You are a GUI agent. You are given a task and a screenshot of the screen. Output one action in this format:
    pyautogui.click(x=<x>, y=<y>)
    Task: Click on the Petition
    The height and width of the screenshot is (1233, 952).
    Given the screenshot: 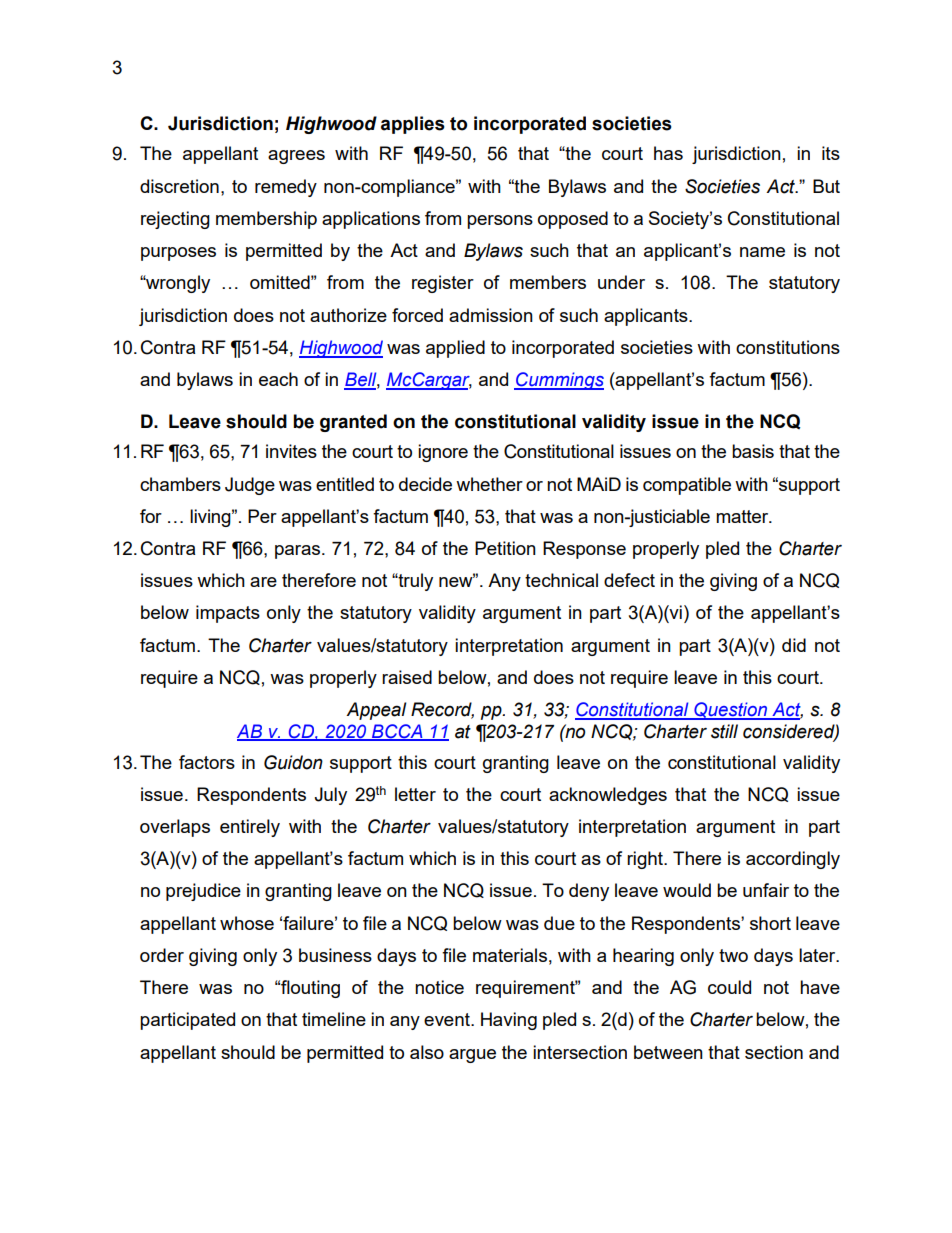 What is the action you would take?
    pyautogui.click(x=505, y=548)
